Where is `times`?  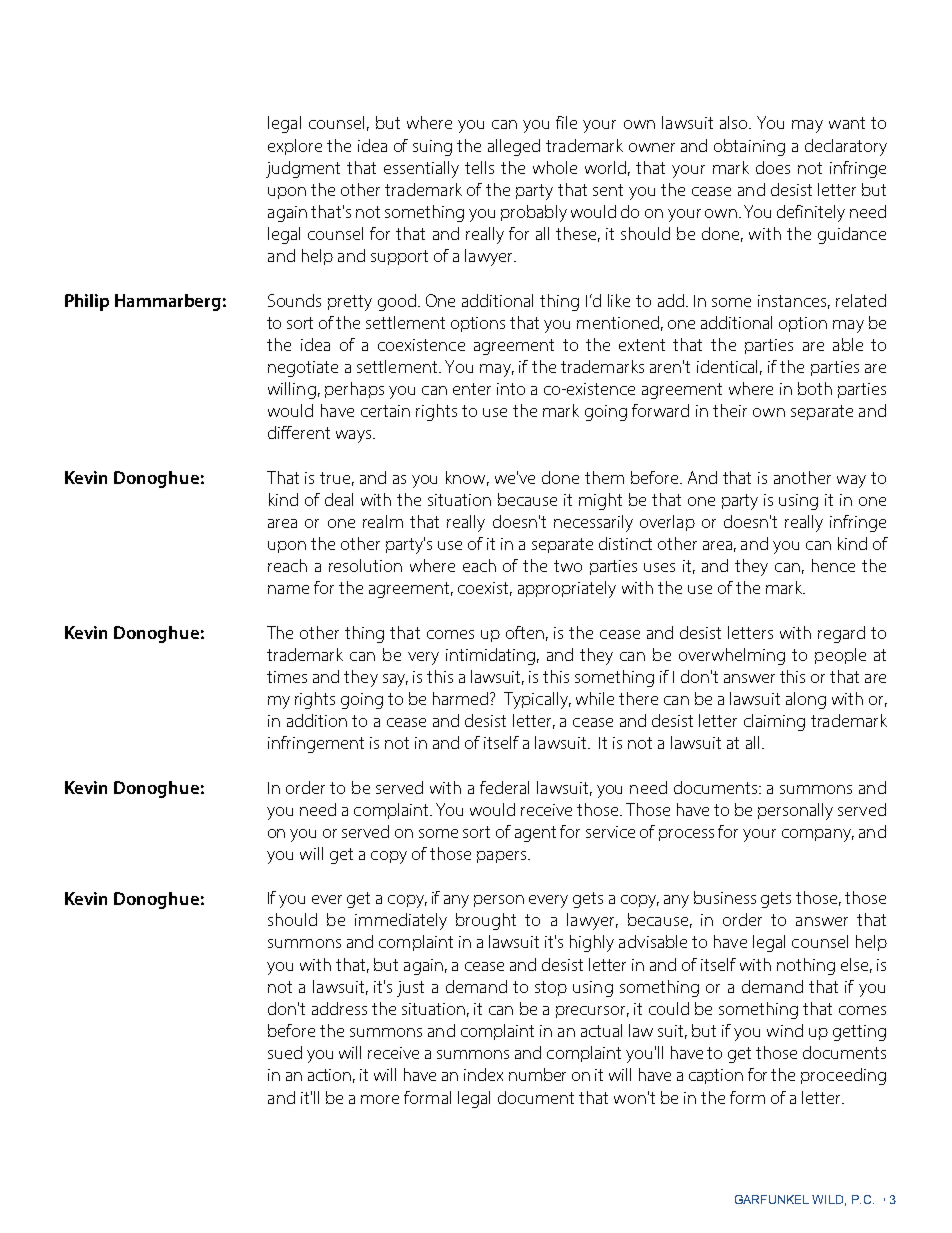
times is located at coordinates (287, 677).
